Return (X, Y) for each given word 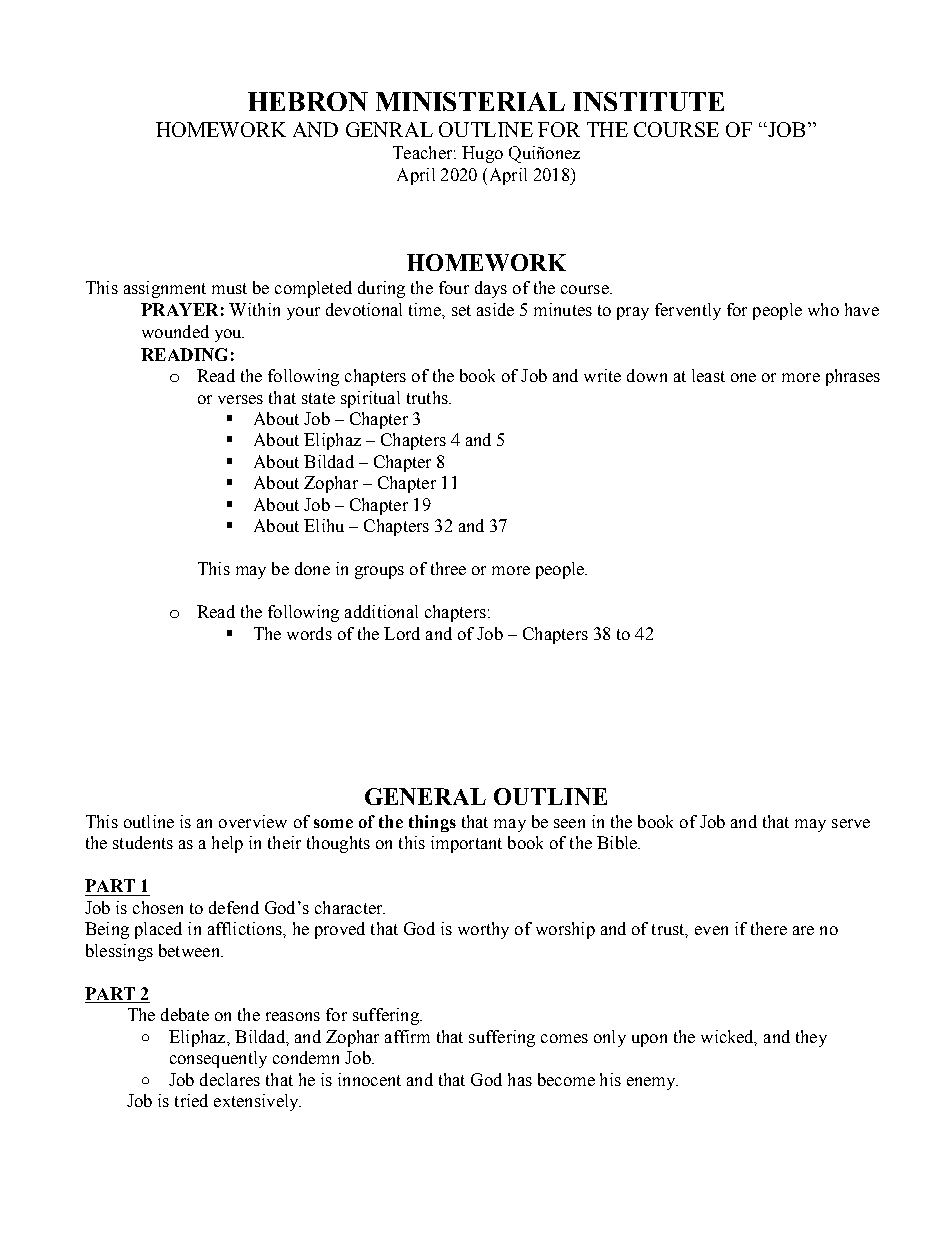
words (309, 633)
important (466, 844)
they (811, 1038)
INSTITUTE (648, 101)
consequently (218, 1059)
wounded (175, 331)
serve (851, 823)
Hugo (482, 154)
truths (428, 397)
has (520, 1079)
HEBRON (308, 101)
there (769, 928)
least (708, 375)
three (448, 568)
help (227, 844)
